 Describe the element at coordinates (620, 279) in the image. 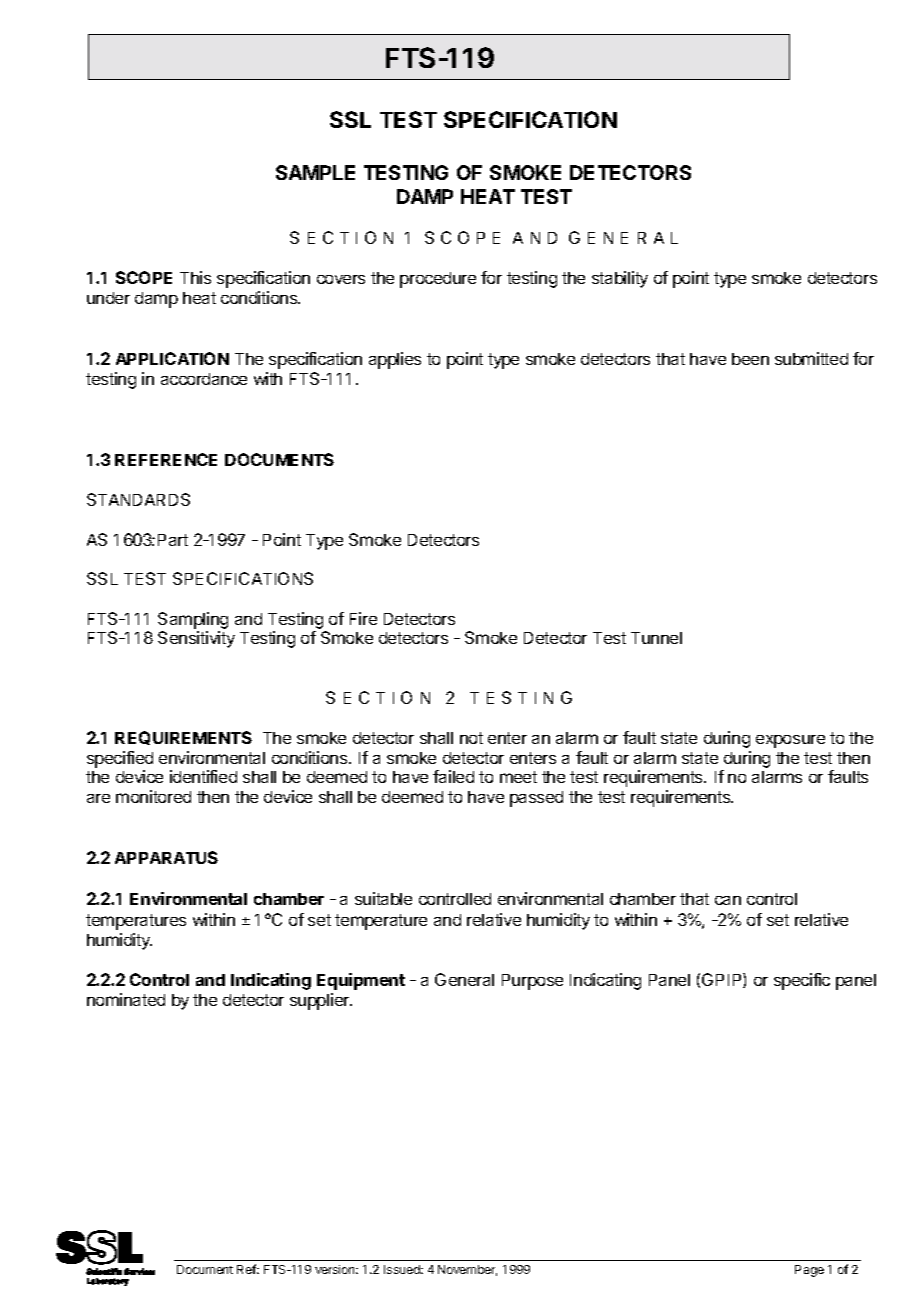

I see `stability` at that location.
